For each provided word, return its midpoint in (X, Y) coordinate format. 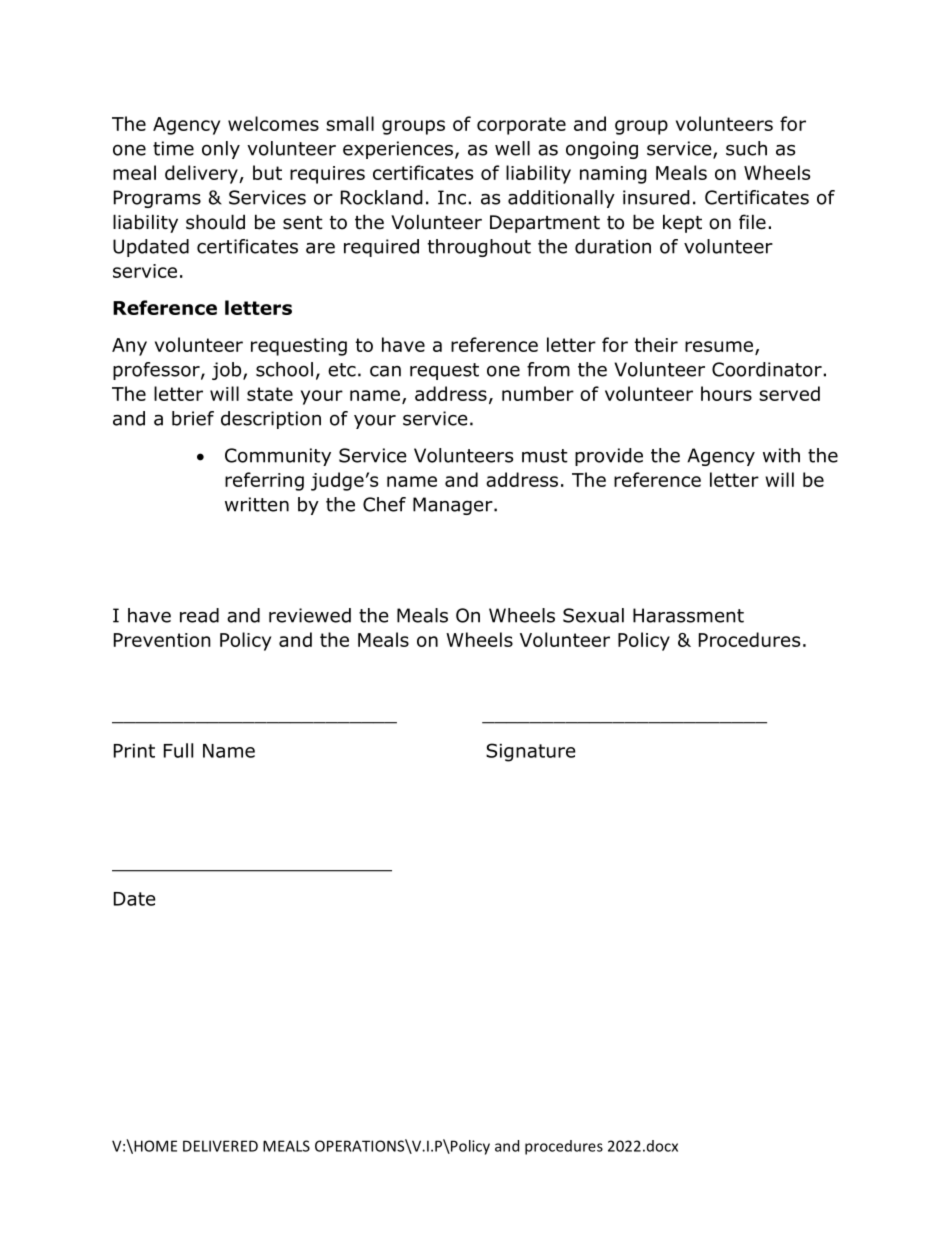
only (221, 150)
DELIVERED (220, 1146)
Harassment (688, 615)
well (512, 148)
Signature (531, 752)
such (746, 148)
